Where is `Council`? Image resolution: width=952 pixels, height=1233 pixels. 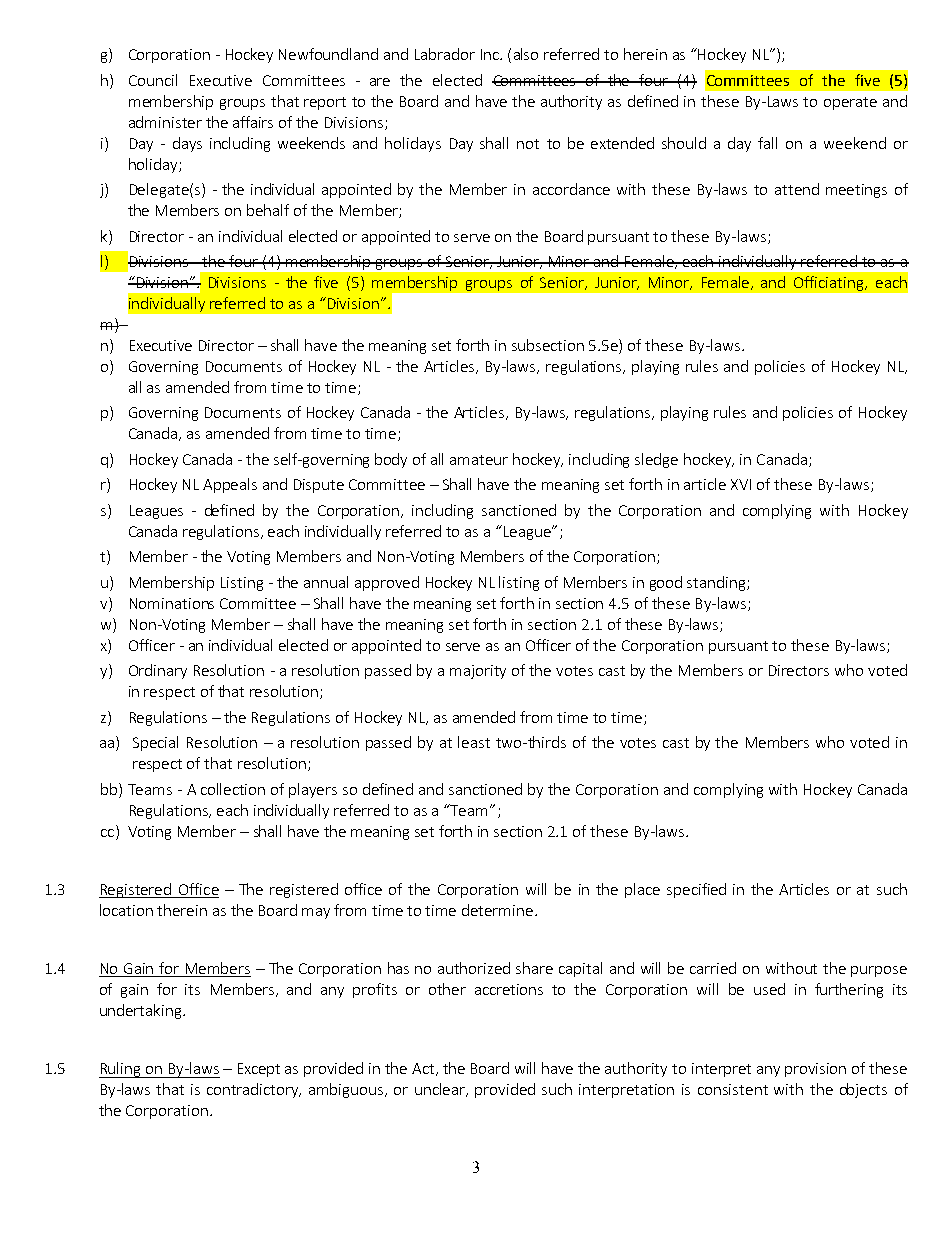
Council is located at coordinates (153, 80).
